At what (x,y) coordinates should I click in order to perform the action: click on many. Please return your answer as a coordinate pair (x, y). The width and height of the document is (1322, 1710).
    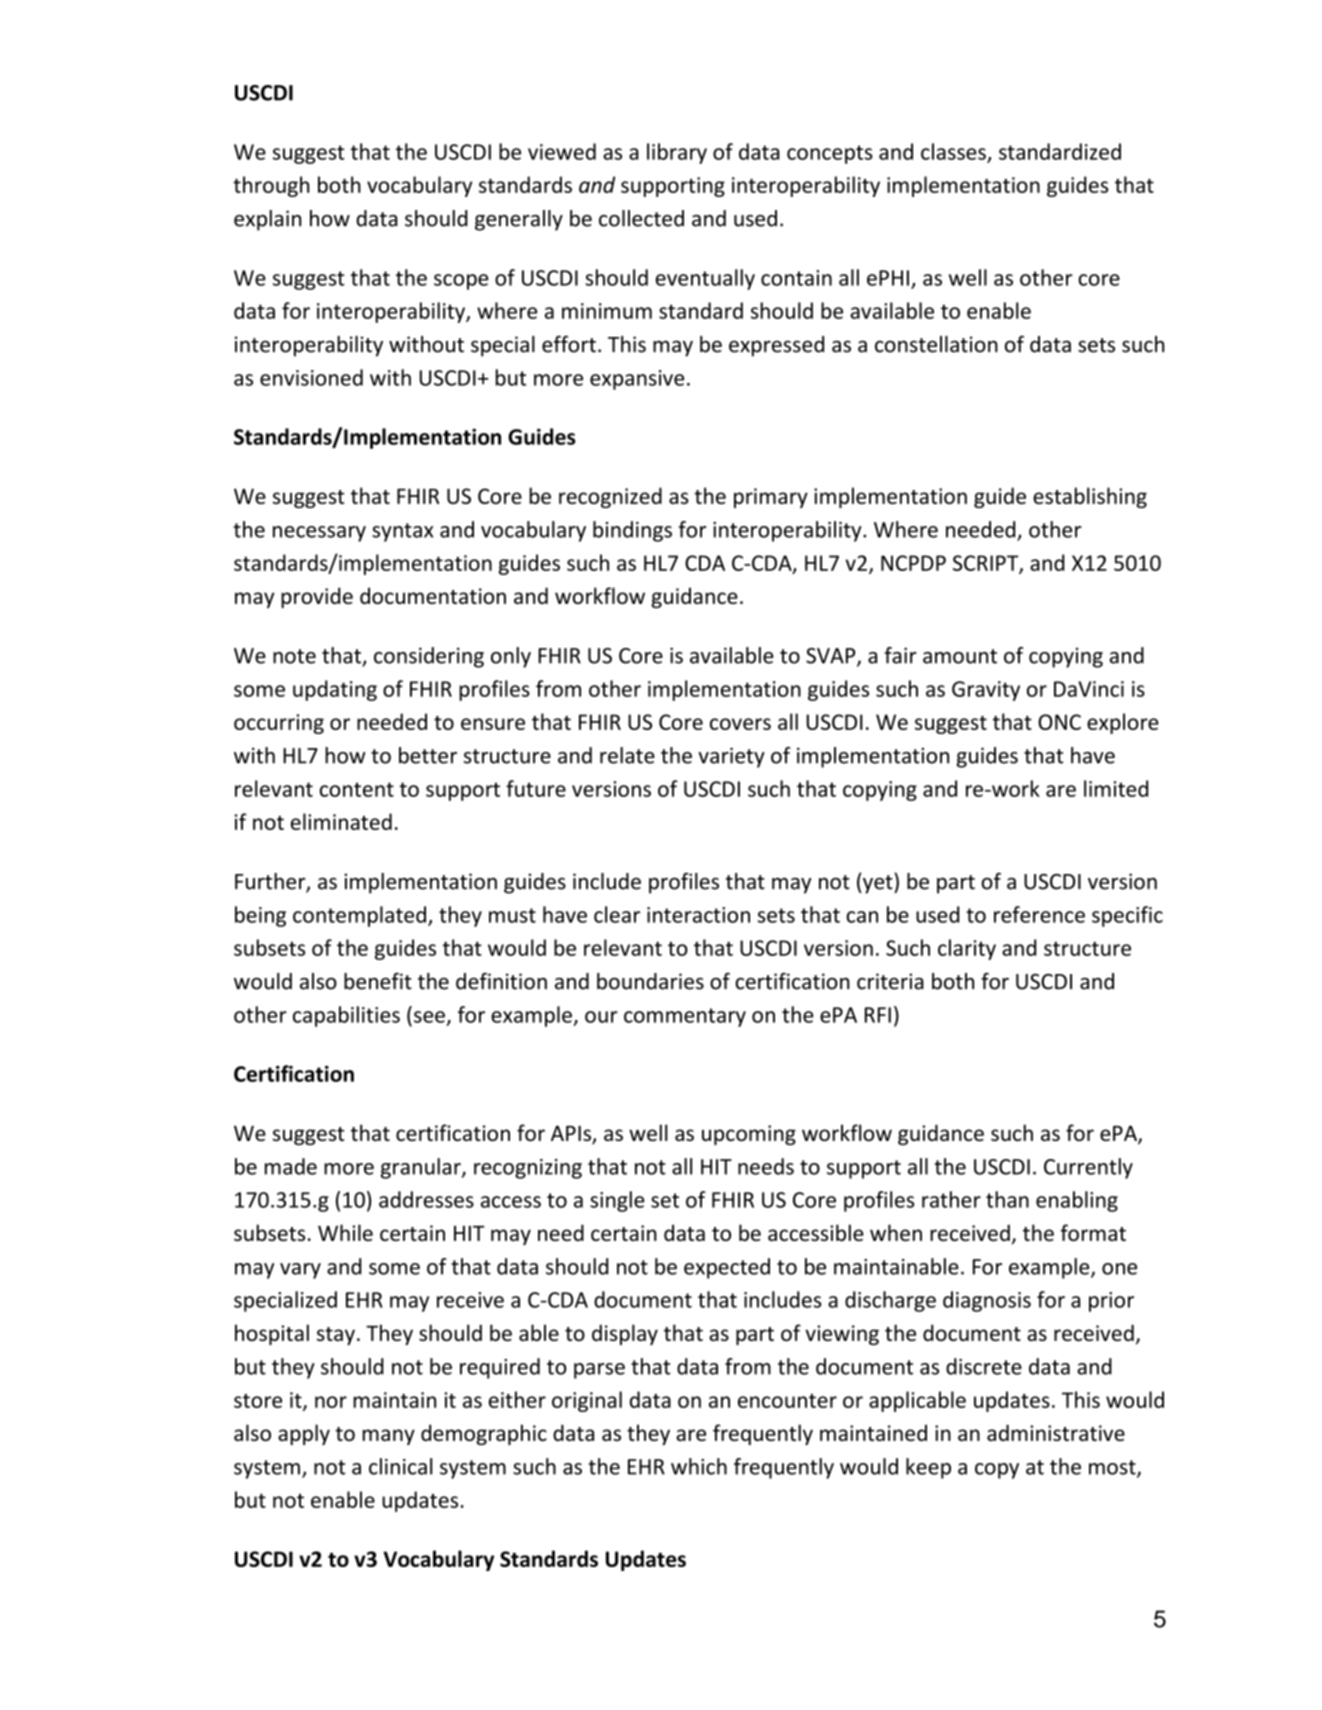
    Looking at the image, I should click on (389, 1437).
